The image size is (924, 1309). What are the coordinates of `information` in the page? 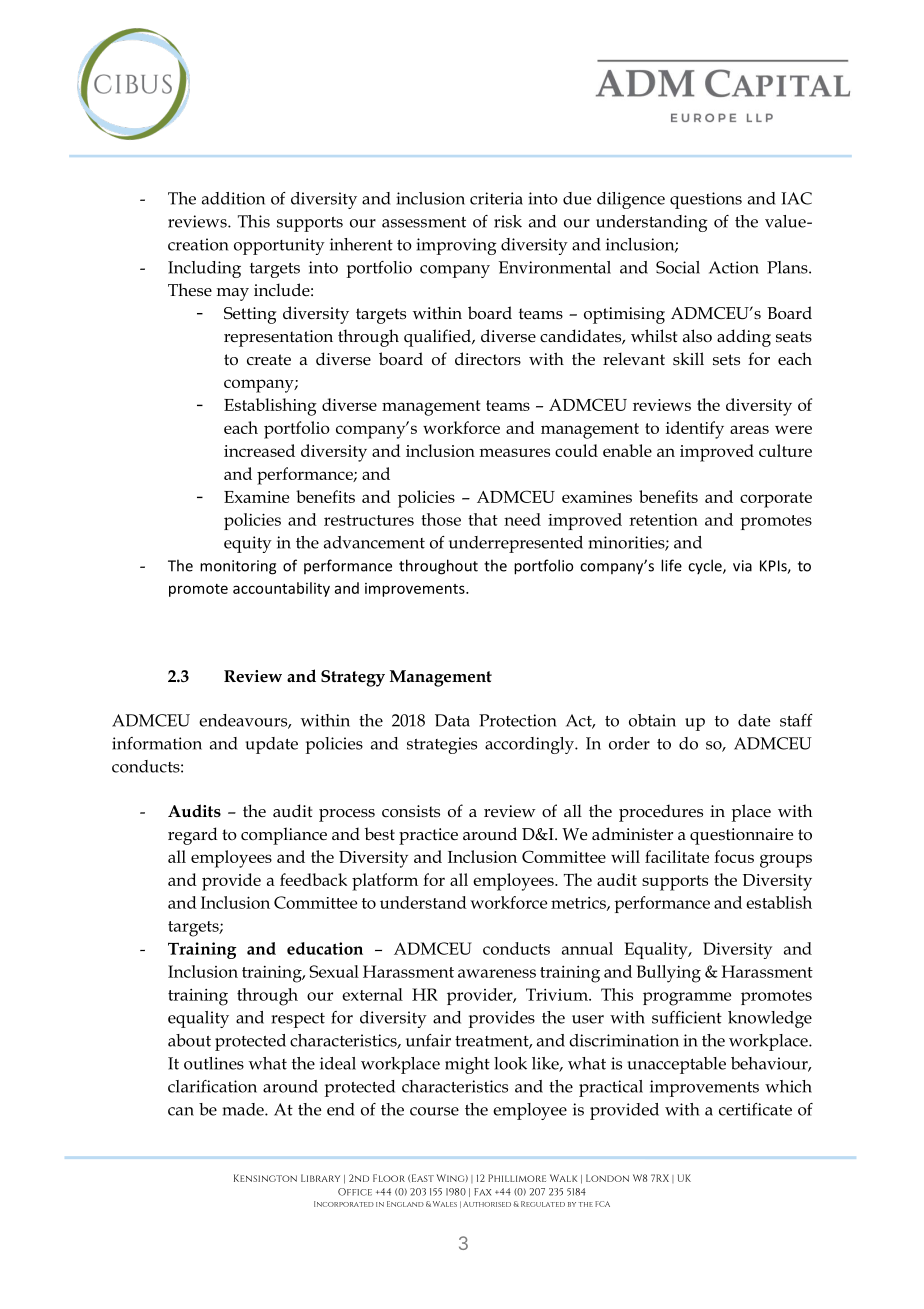 It's located at (157, 743).
